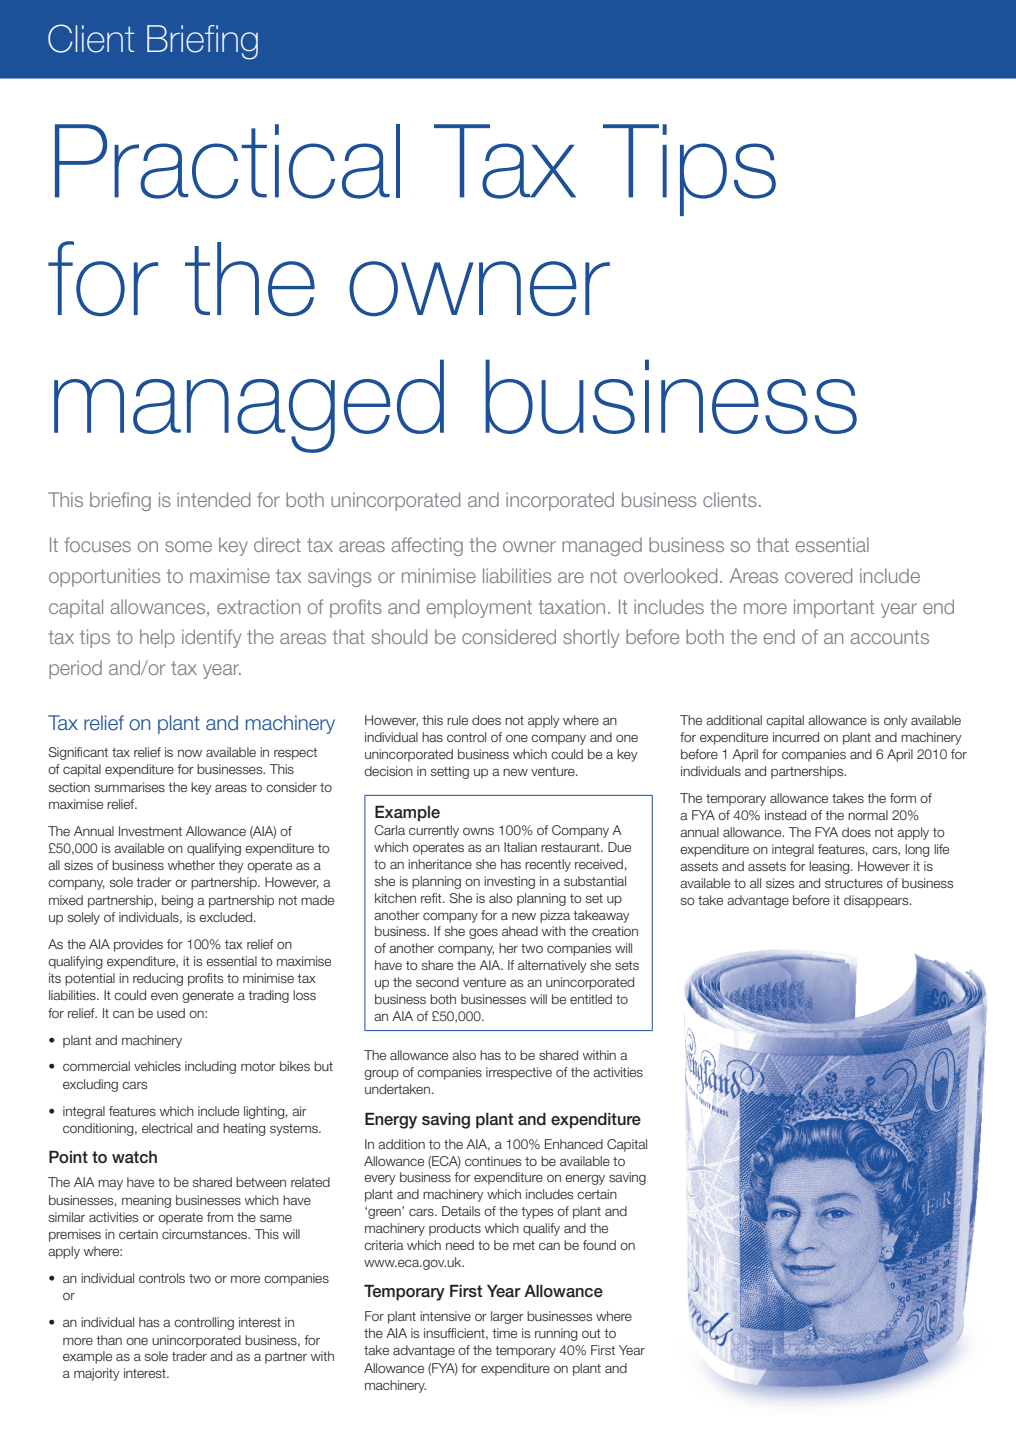  What do you see at coordinates (427, 546) in the screenshot?
I see `affecting` at bounding box center [427, 546].
